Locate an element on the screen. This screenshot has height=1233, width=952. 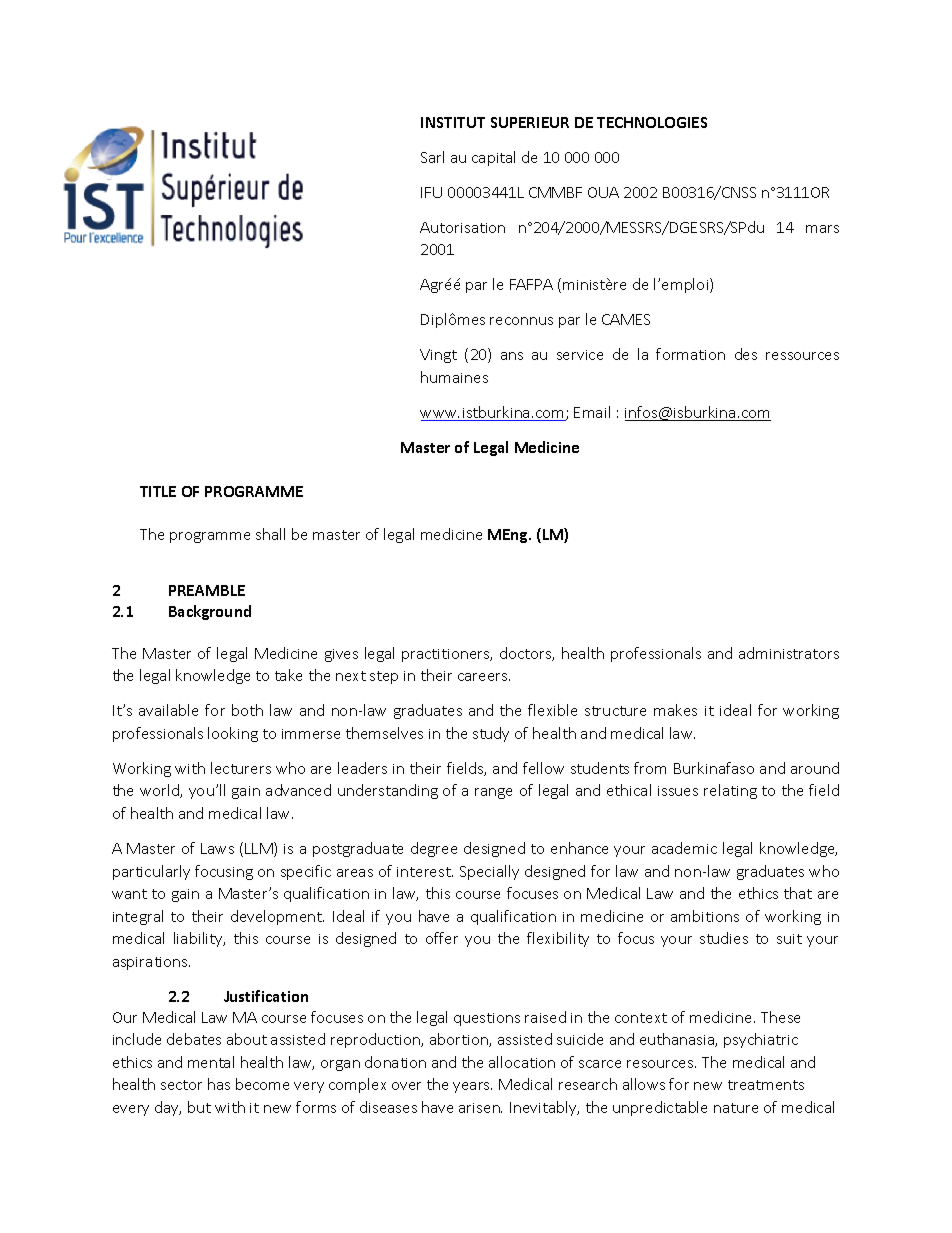
TECHNOLOGIES is located at coordinates (652, 122).
